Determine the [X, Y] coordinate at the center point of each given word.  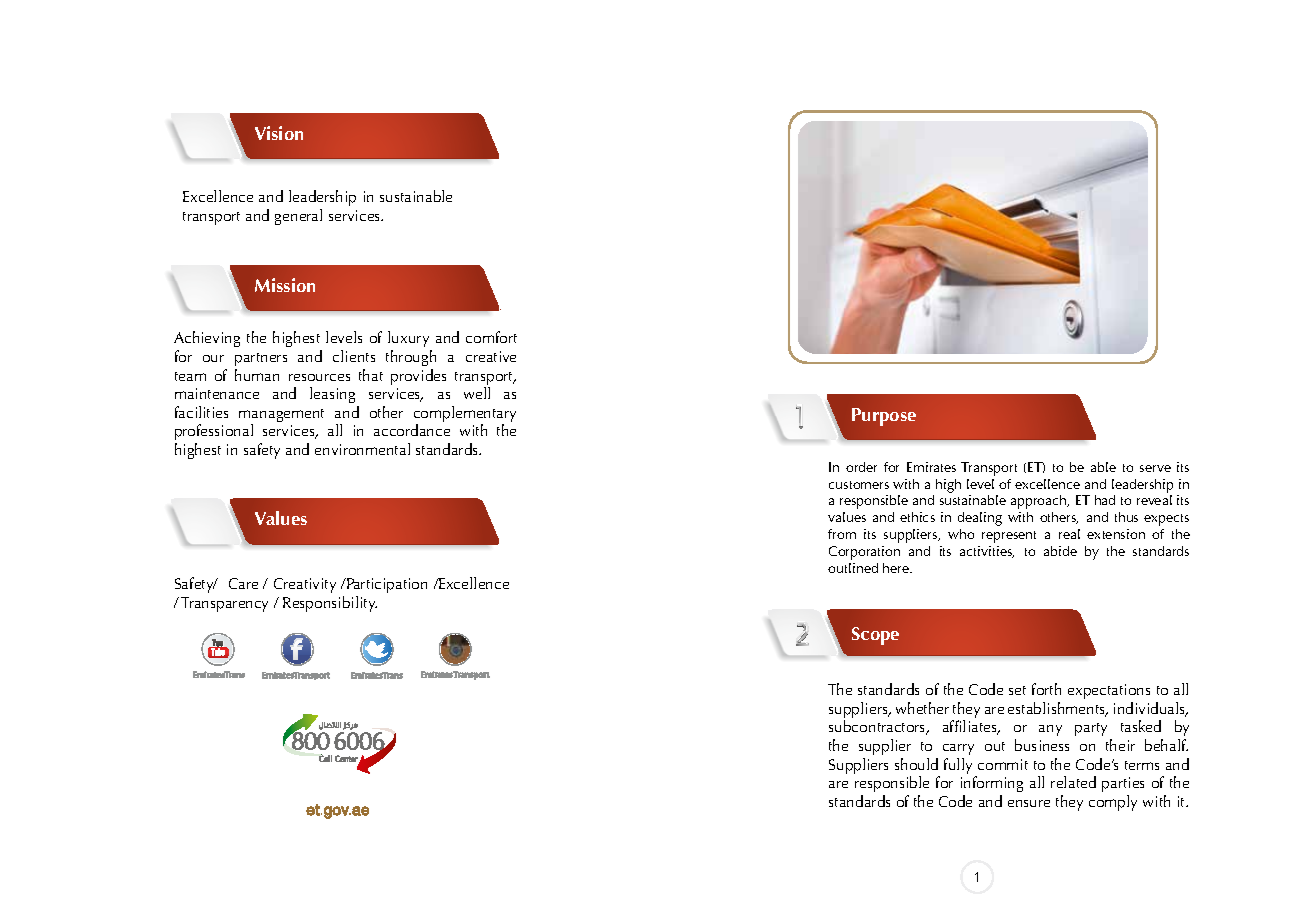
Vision [279, 133]
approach [1040, 502]
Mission [285, 285]
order [861, 467]
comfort [491, 337]
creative [491, 356]
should [916, 764]
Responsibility [330, 604]
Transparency [224, 604]
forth [1046, 689]
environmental [362, 449]
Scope [875, 636]
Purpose [884, 417]
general [298, 217]
